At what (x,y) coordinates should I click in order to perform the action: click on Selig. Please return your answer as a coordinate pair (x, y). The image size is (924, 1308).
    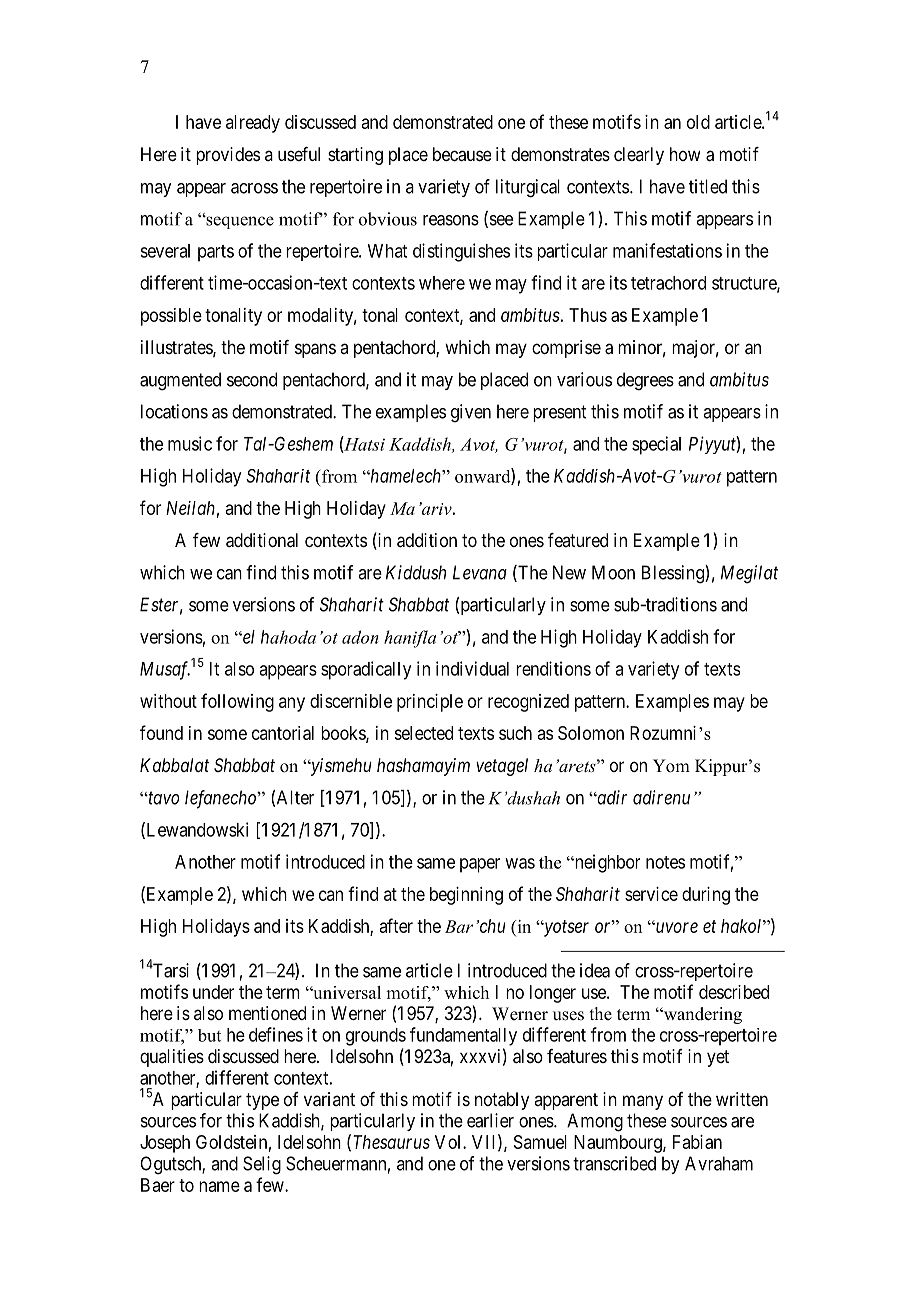
    Looking at the image, I should click on (262, 1165).
